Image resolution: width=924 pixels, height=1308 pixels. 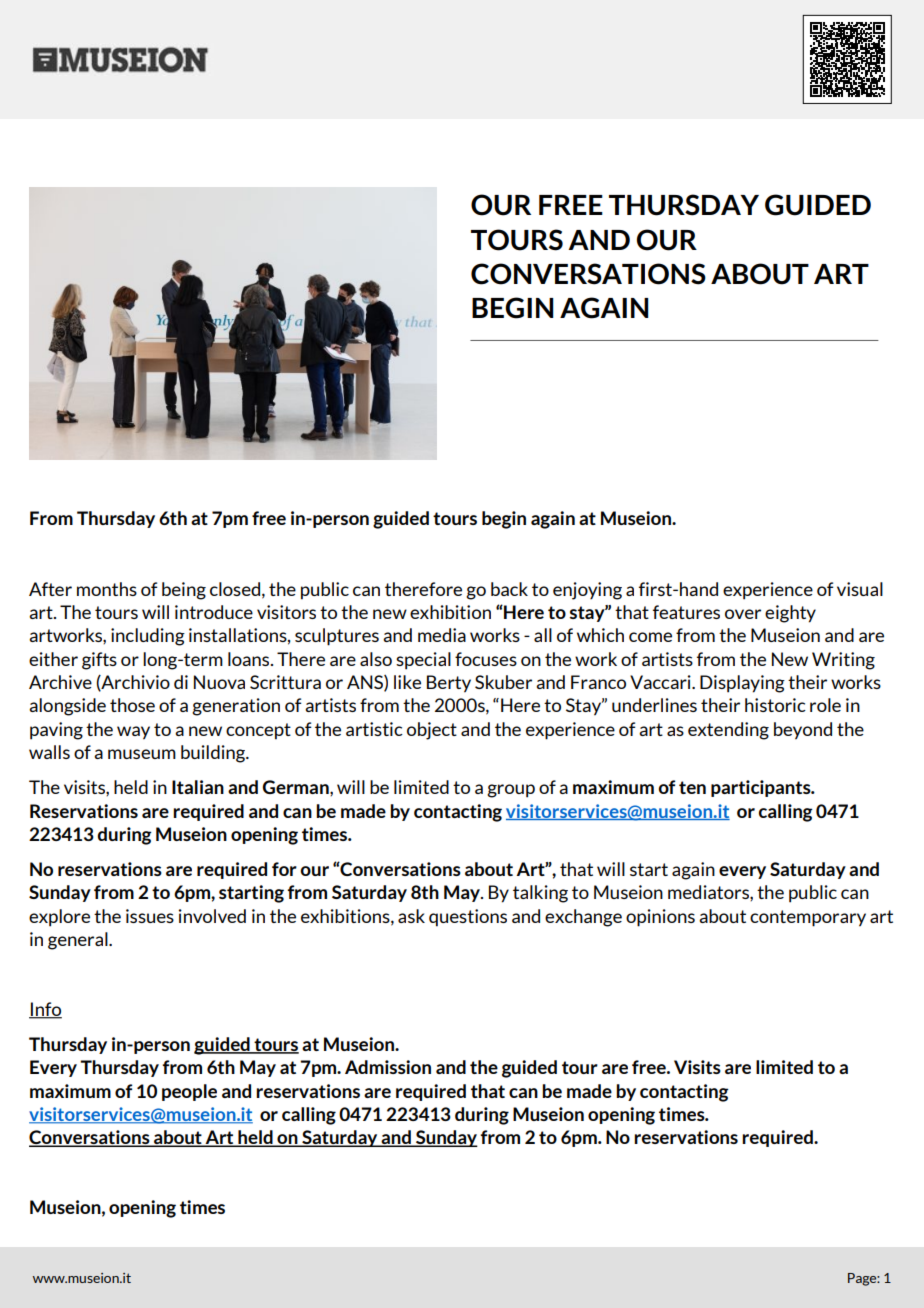 I want to click on questions, so click(x=468, y=918).
